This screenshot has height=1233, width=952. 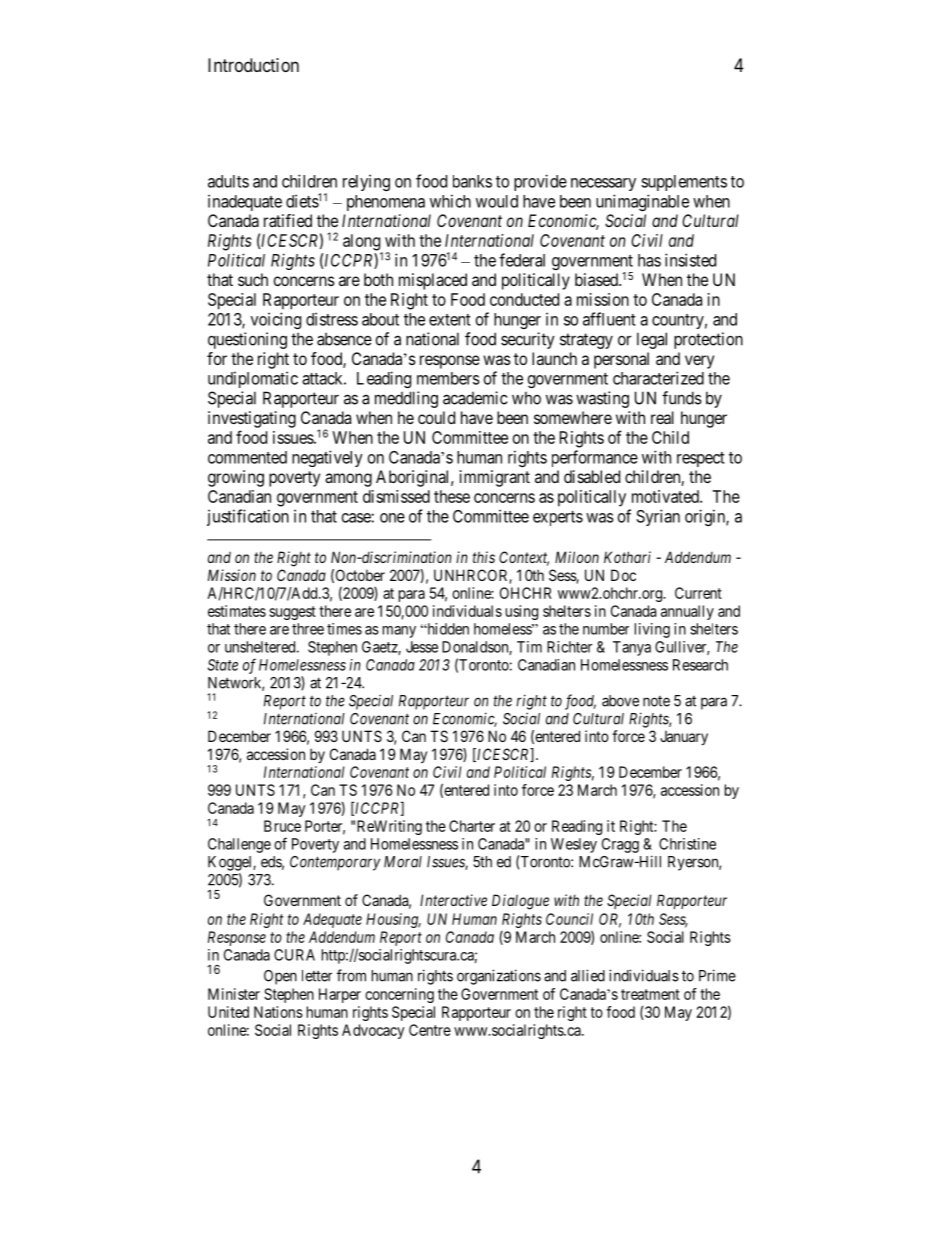 What do you see at coordinates (684, 183) in the screenshot?
I see `supplements` at bounding box center [684, 183].
